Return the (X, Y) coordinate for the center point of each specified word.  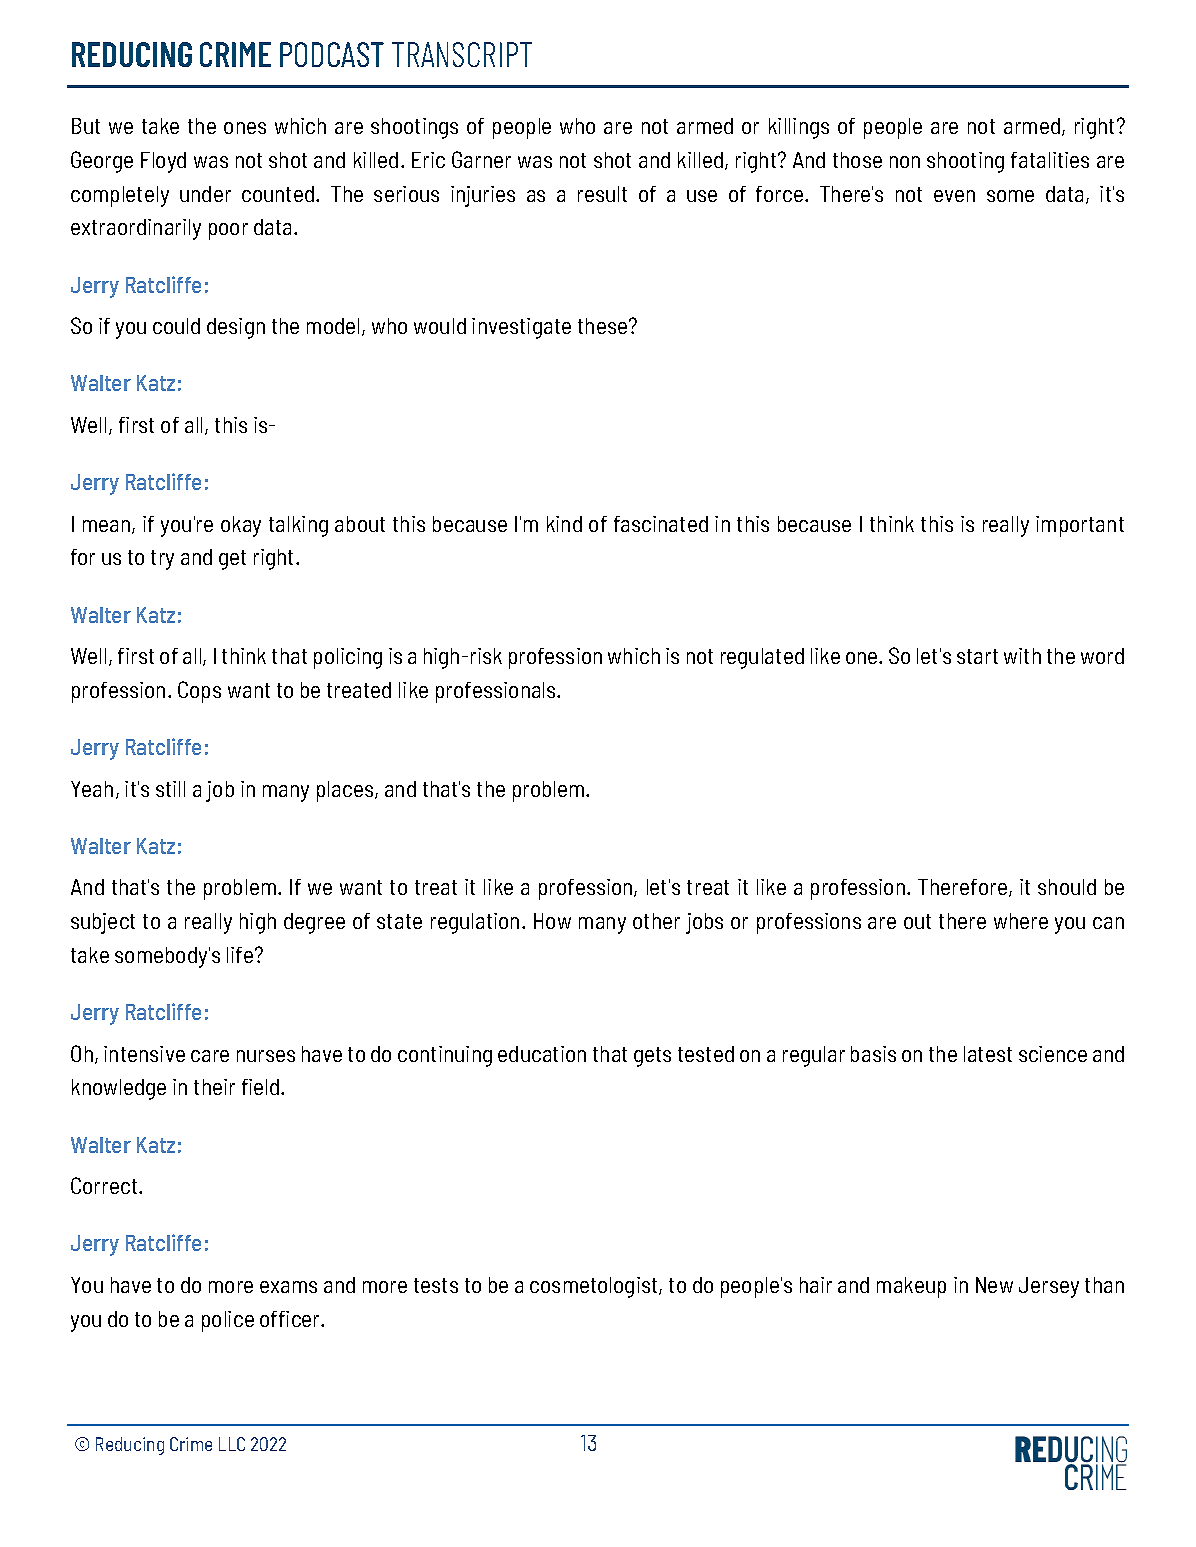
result (602, 194)
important (1080, 526)
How (552, 921)
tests (436, 1285)
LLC (232, 1444)
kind (564, 524)
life (241, 955)
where (1021, 921)
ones (245, 128)
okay (241, 526)
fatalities (1050, 160)
